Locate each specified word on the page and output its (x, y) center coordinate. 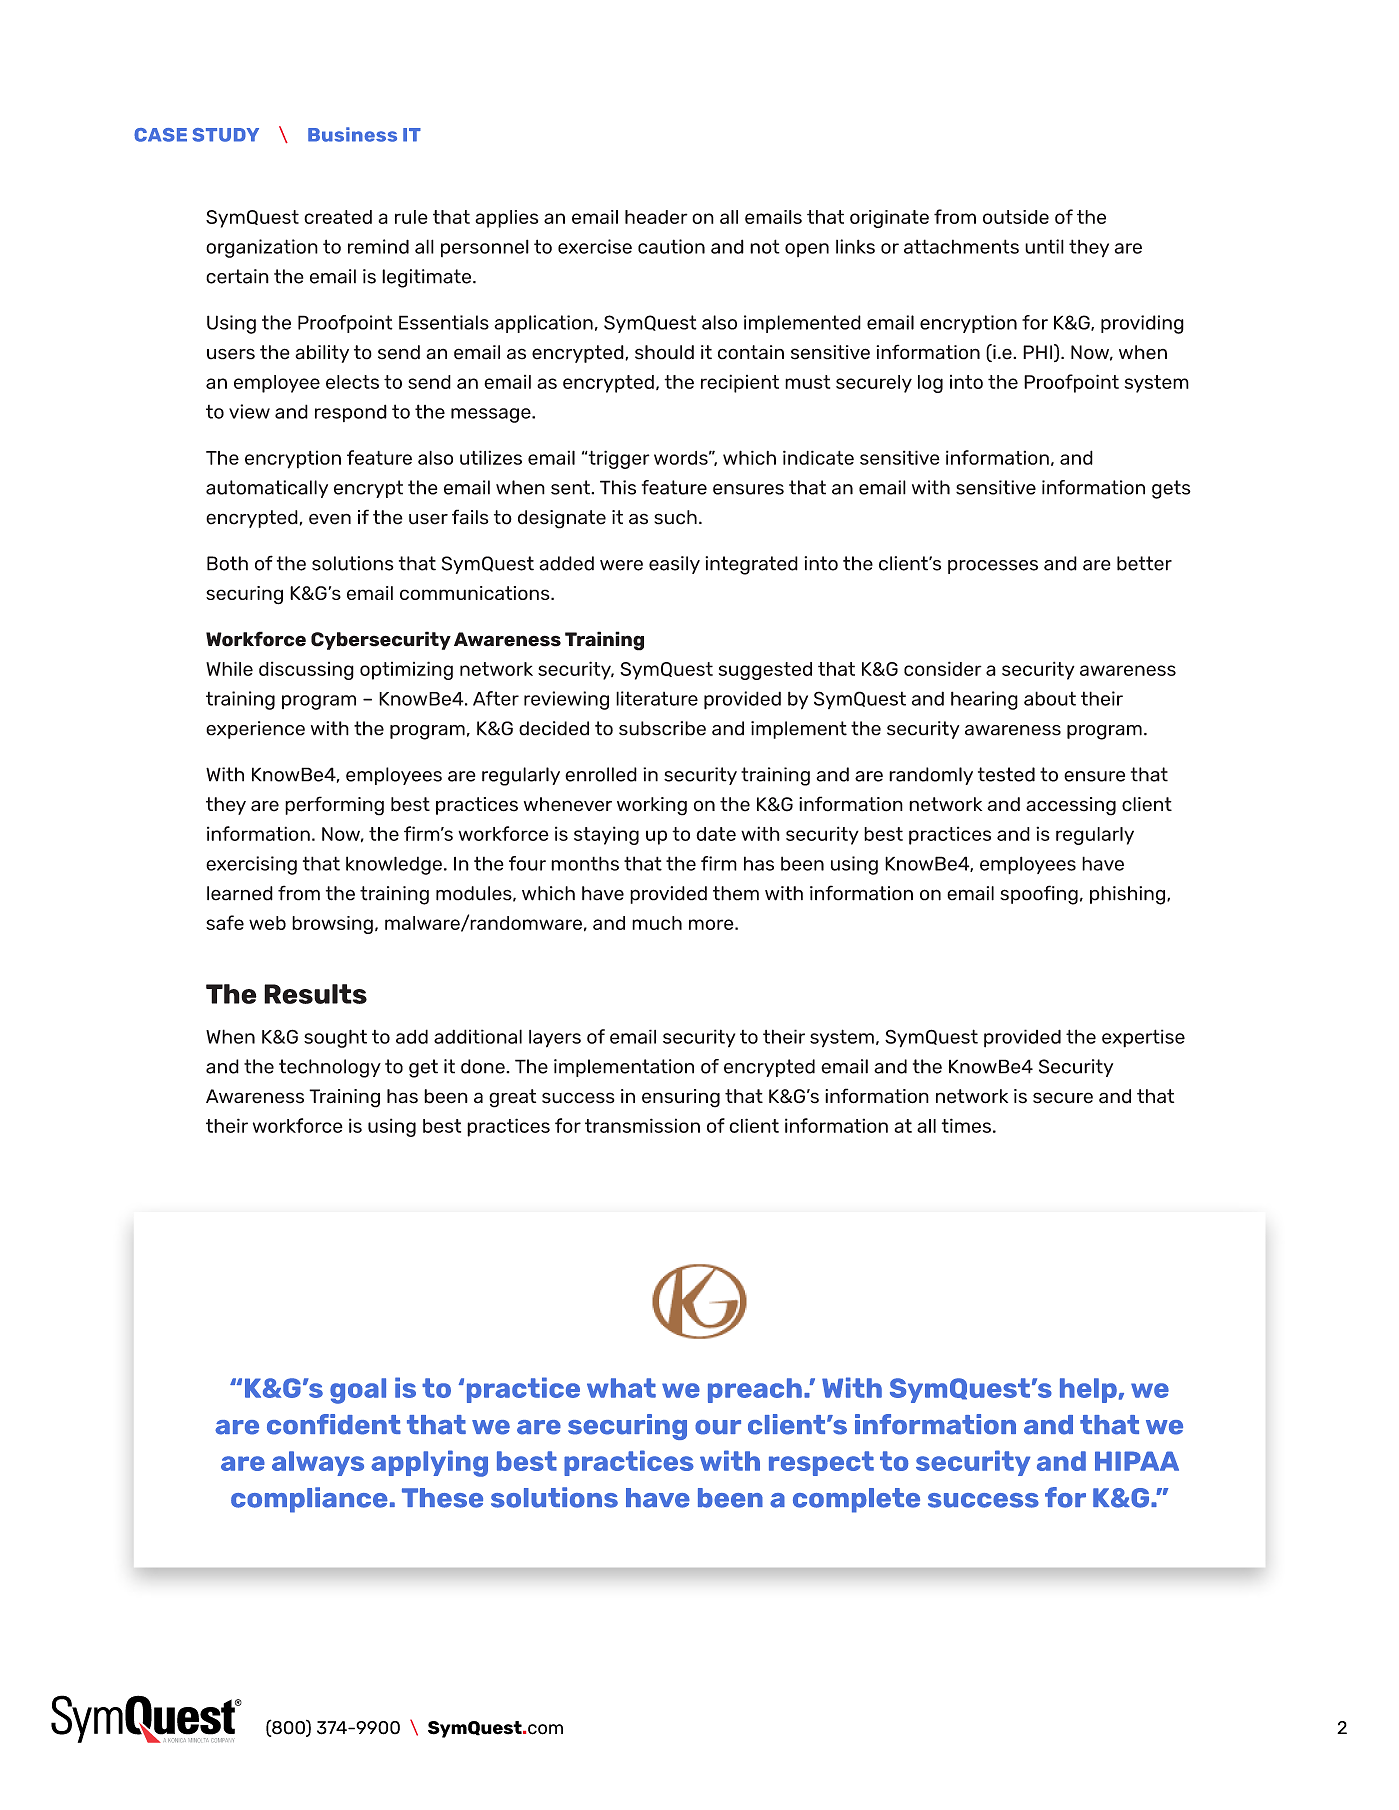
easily (674, 565)
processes (993, 567)
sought (335, 1038)
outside (1016, 217)
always (318, 1463)
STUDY (225, 135)
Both (227, 563)
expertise (1143, 1038)
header (656, 217)
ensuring (681, 1098)
